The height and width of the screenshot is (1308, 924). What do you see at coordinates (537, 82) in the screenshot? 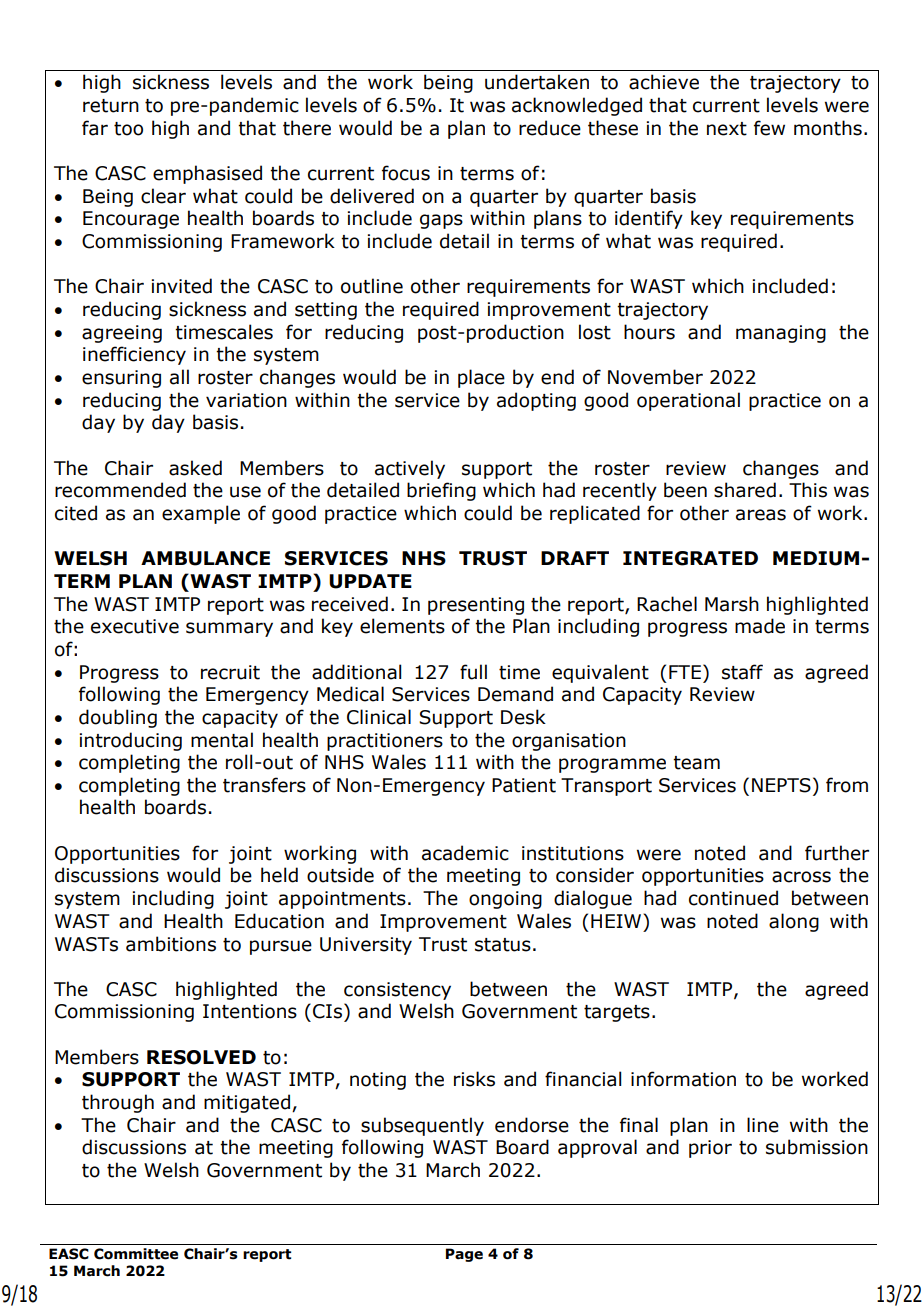
I see `undertaken` at bounding box center [537, 82].
